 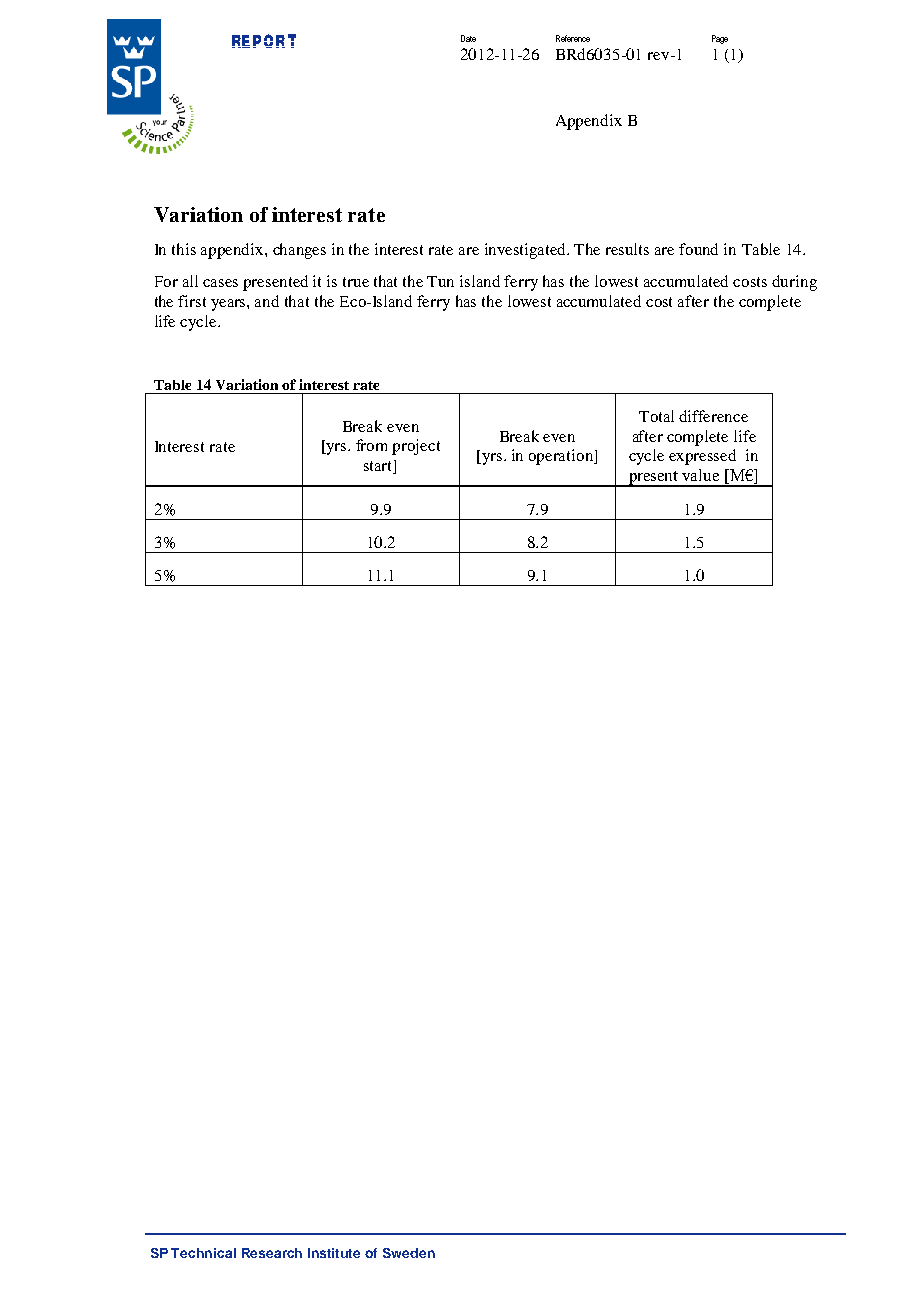 What do you see at coordinates (409, 1253) in the screenshot?
I see `Sweden` at bounding box center [409, 1253].
